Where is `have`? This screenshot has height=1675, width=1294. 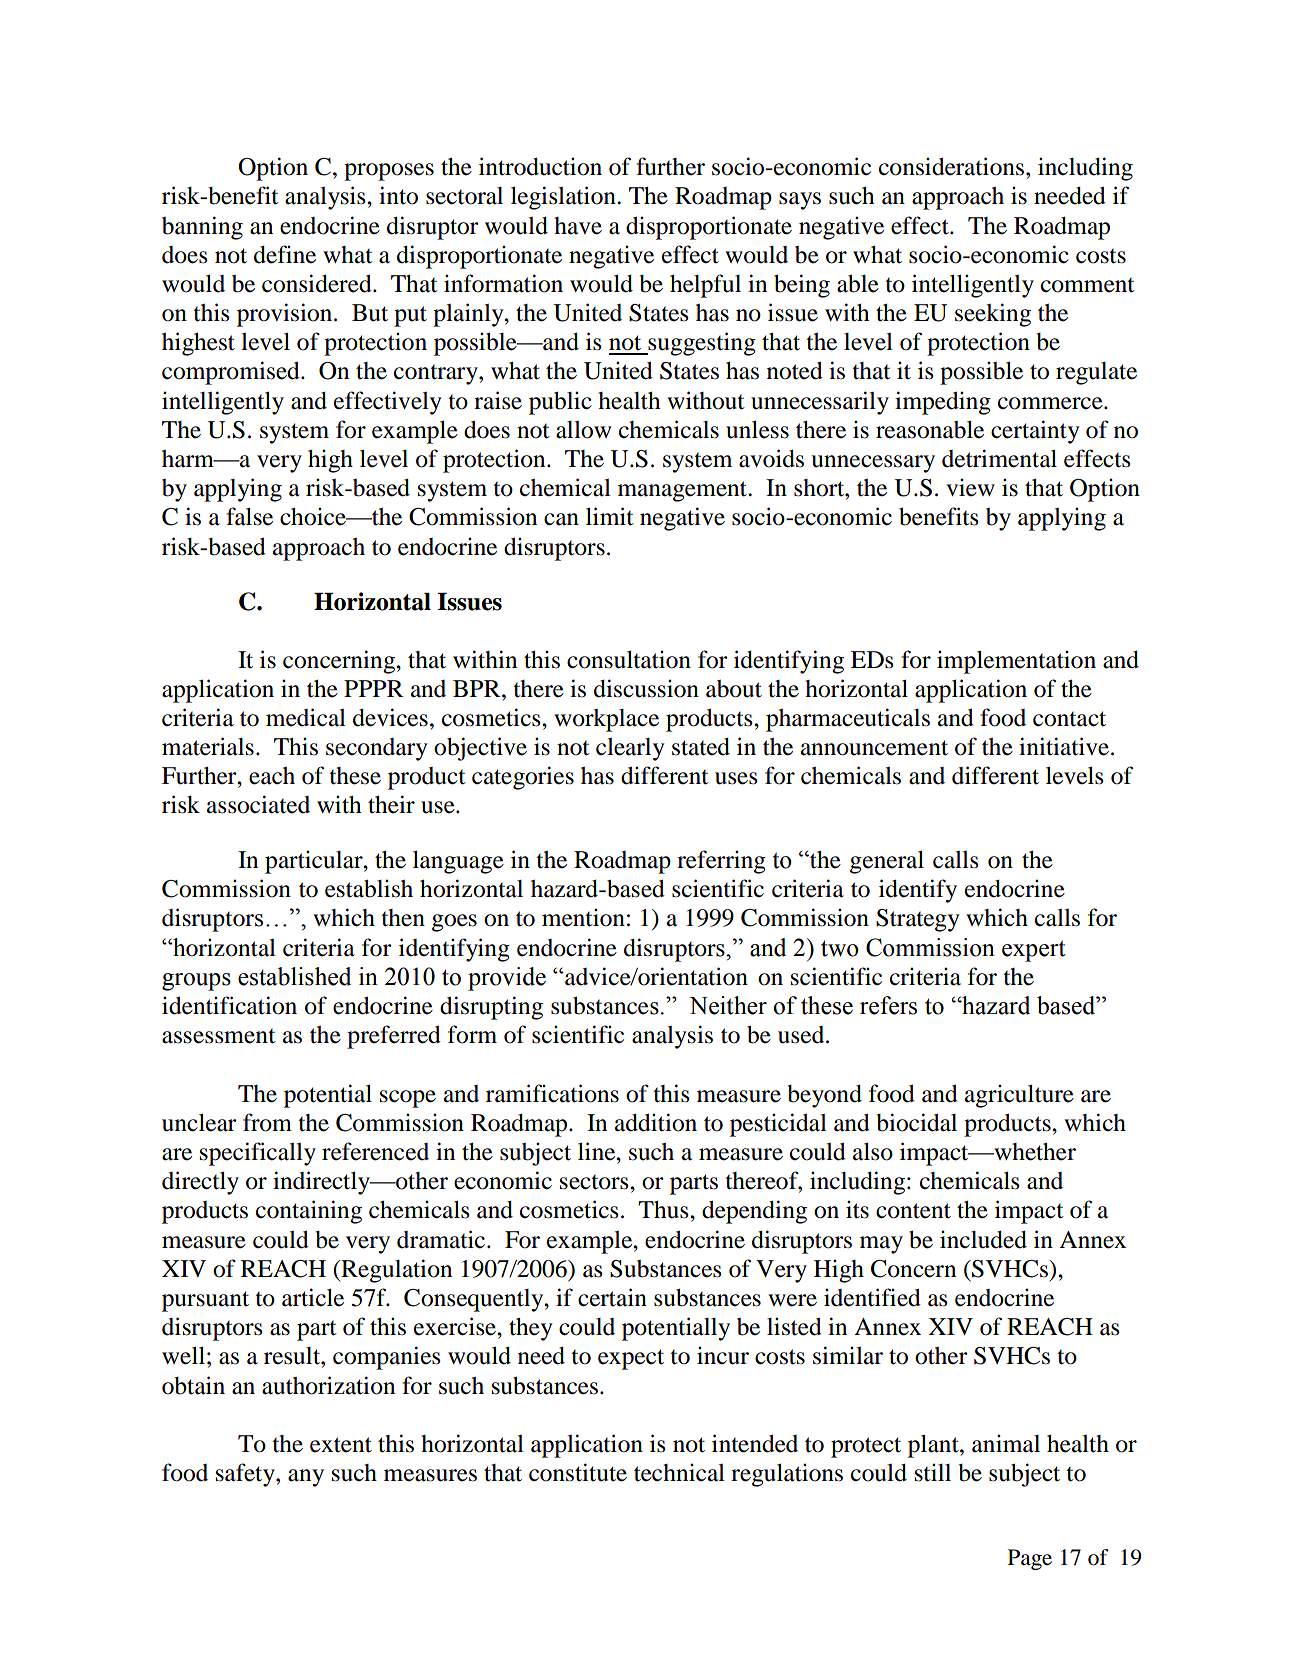 have is located at coordinates (578, 226).
